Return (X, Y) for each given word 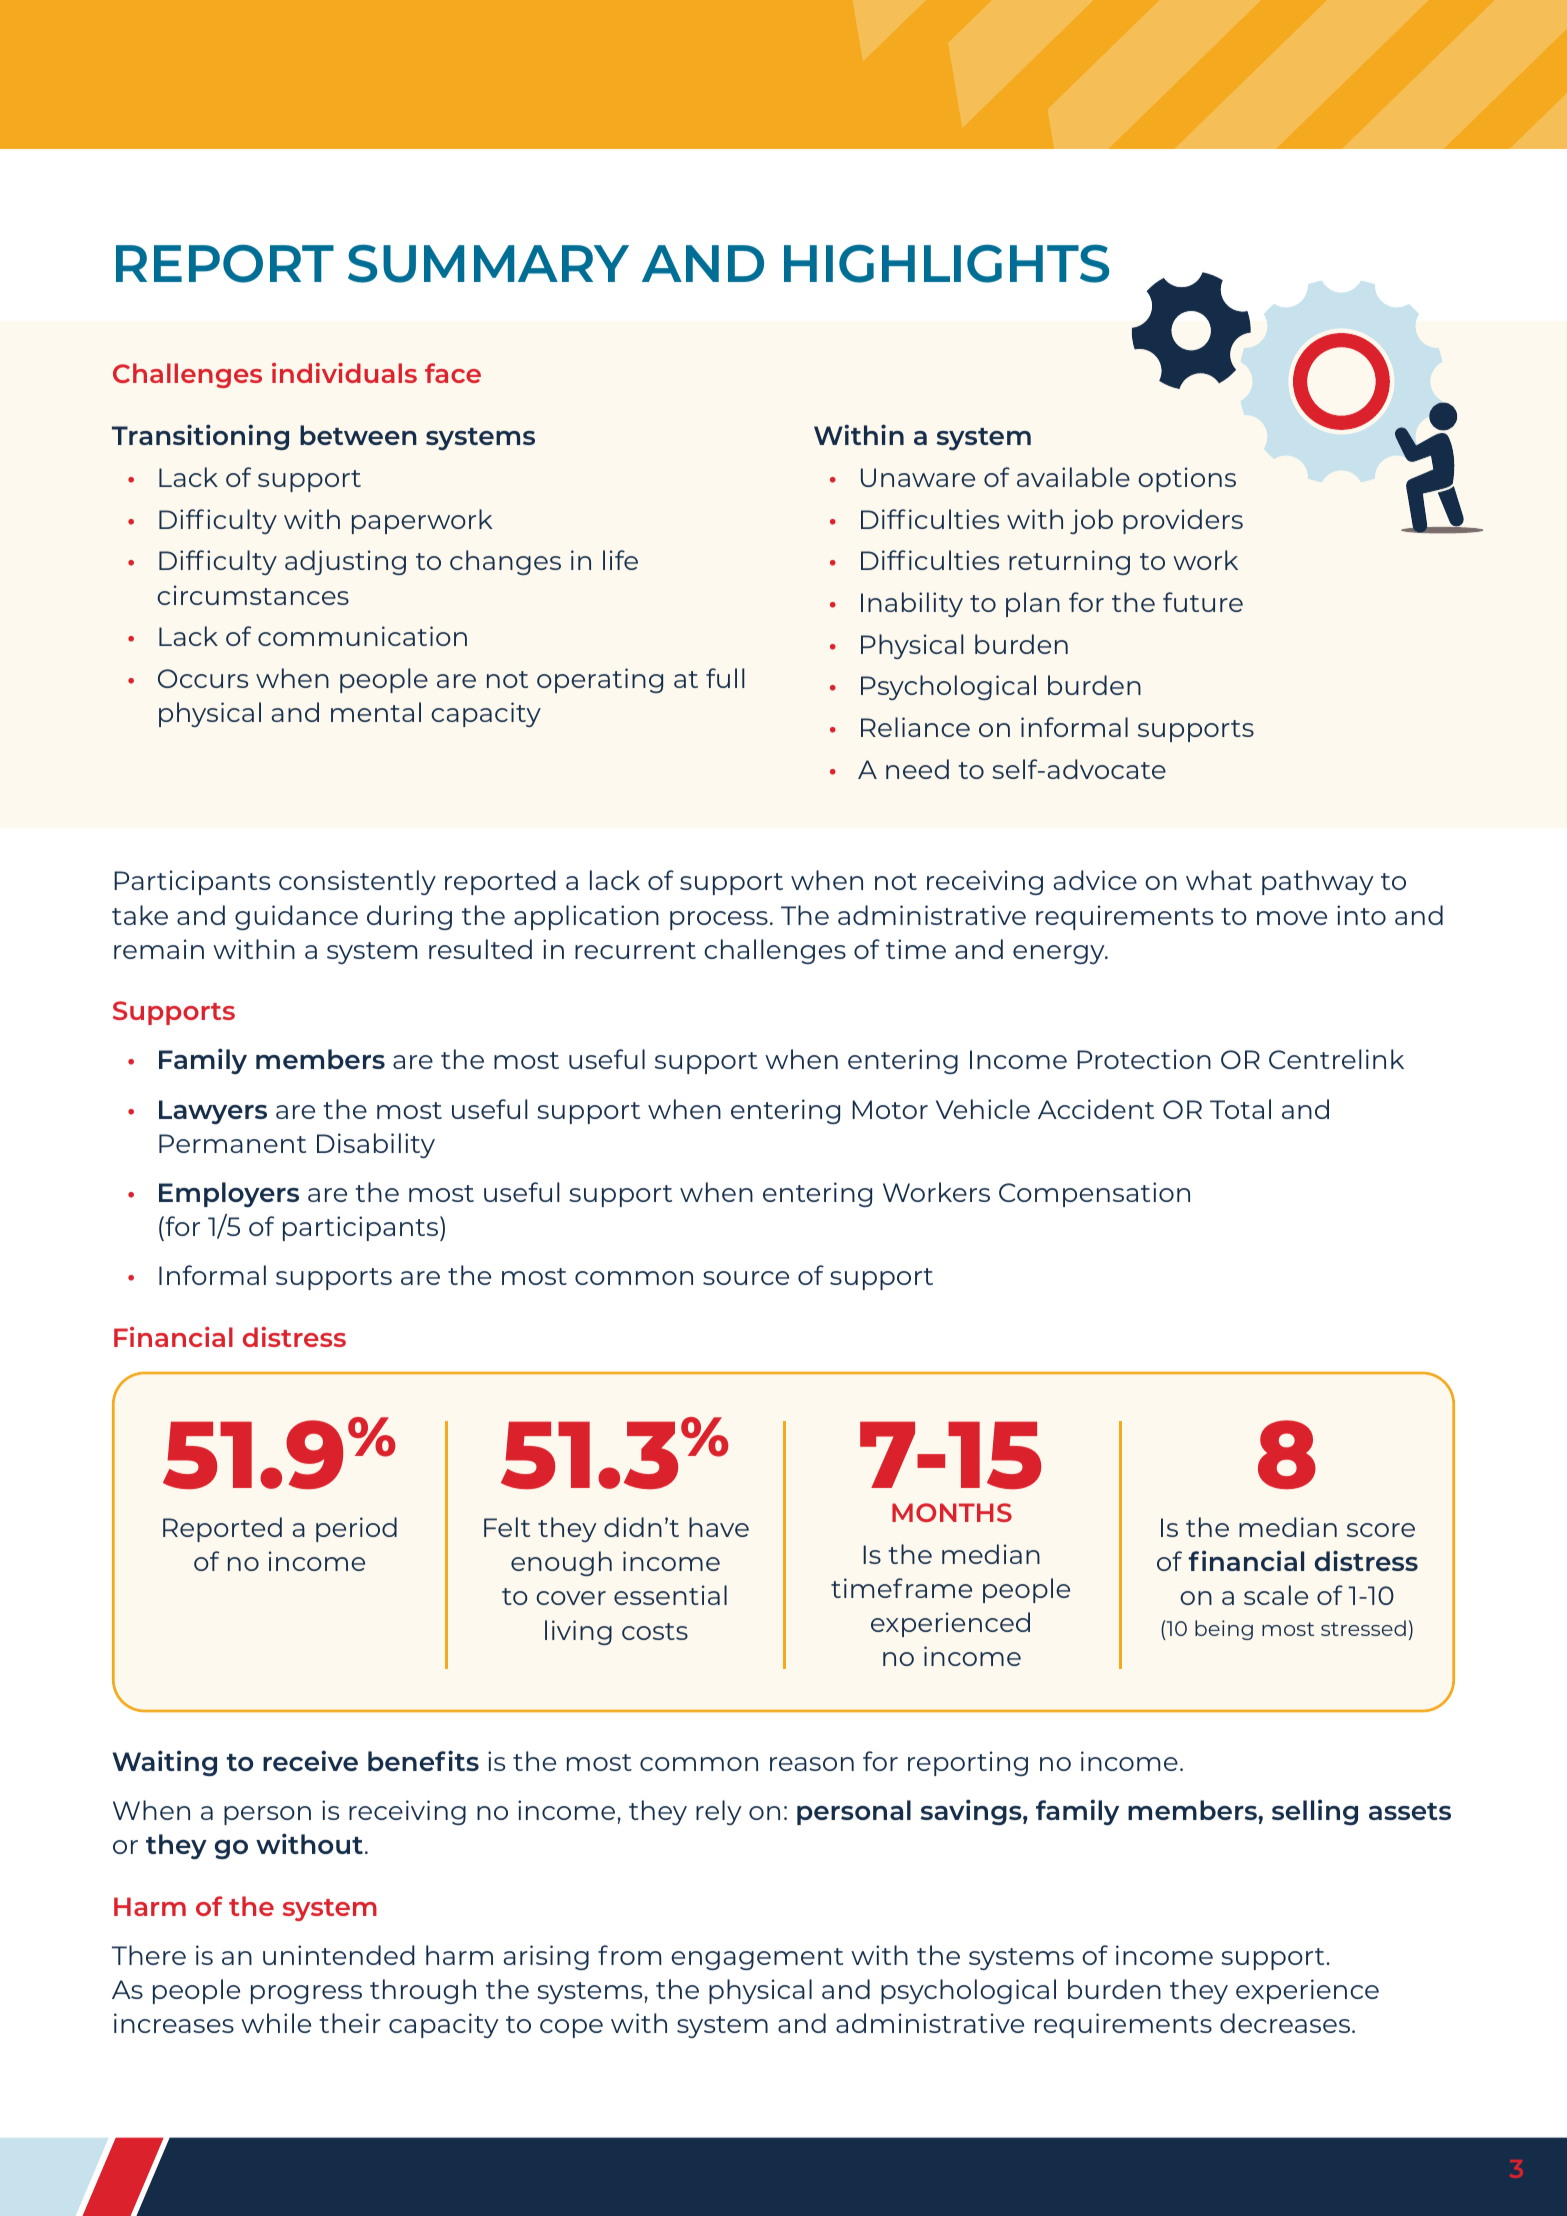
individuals (344, 373)
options (1187, 479)
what (1219, 880)
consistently (357, 882)
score (1381, 1530)
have (719, 1527)
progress (306, 1994)
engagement (757, 1959)
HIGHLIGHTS (946, 263)
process (719, 920)
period (356, 1529)
